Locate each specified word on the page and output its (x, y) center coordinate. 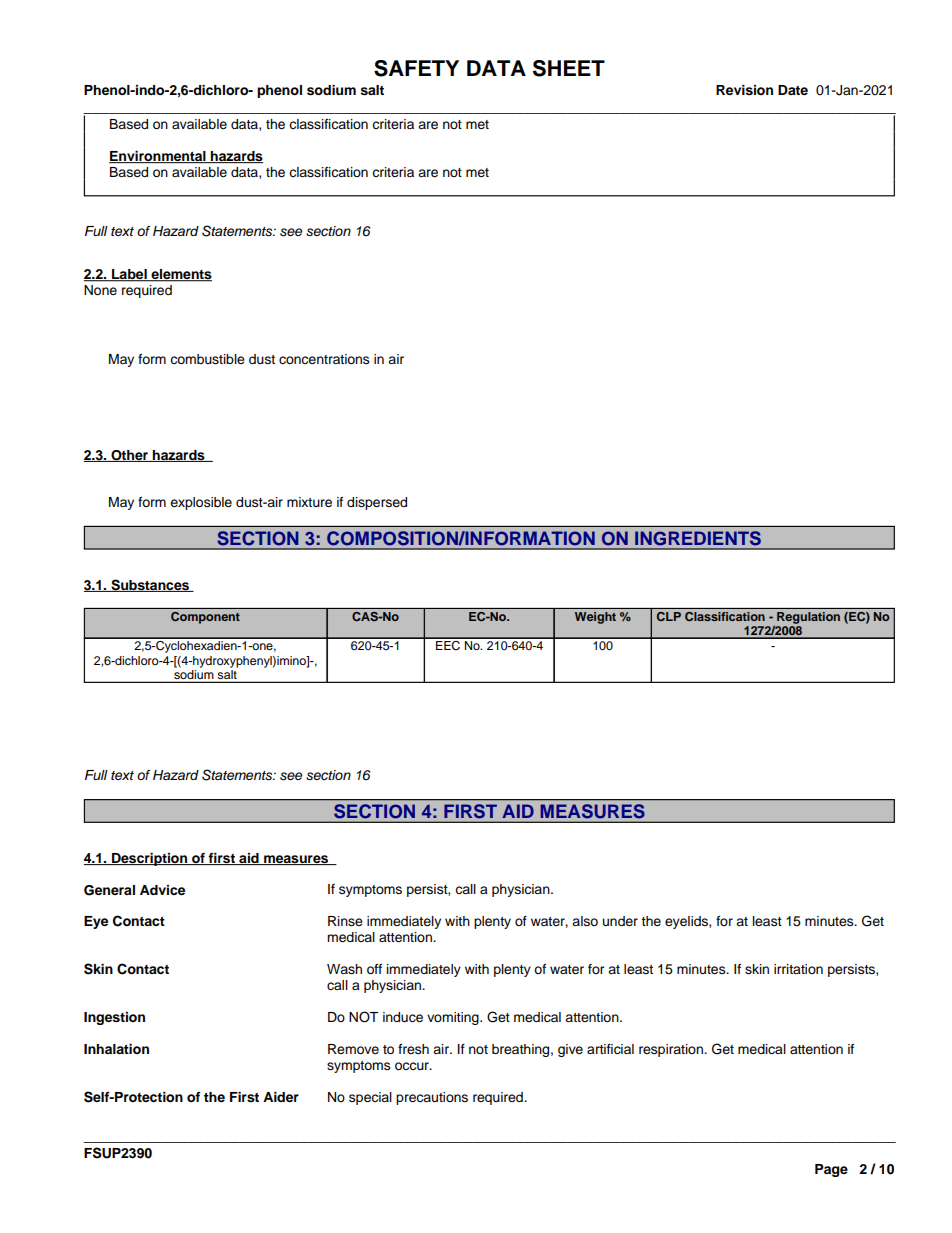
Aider (281, 1097)
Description (150, 859)
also (585, 921)
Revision (744, 90)
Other (130, 456)
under (620, 921)
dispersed (377, 503)
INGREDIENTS (698, 538)
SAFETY (416, 68)
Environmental (158, 157)
